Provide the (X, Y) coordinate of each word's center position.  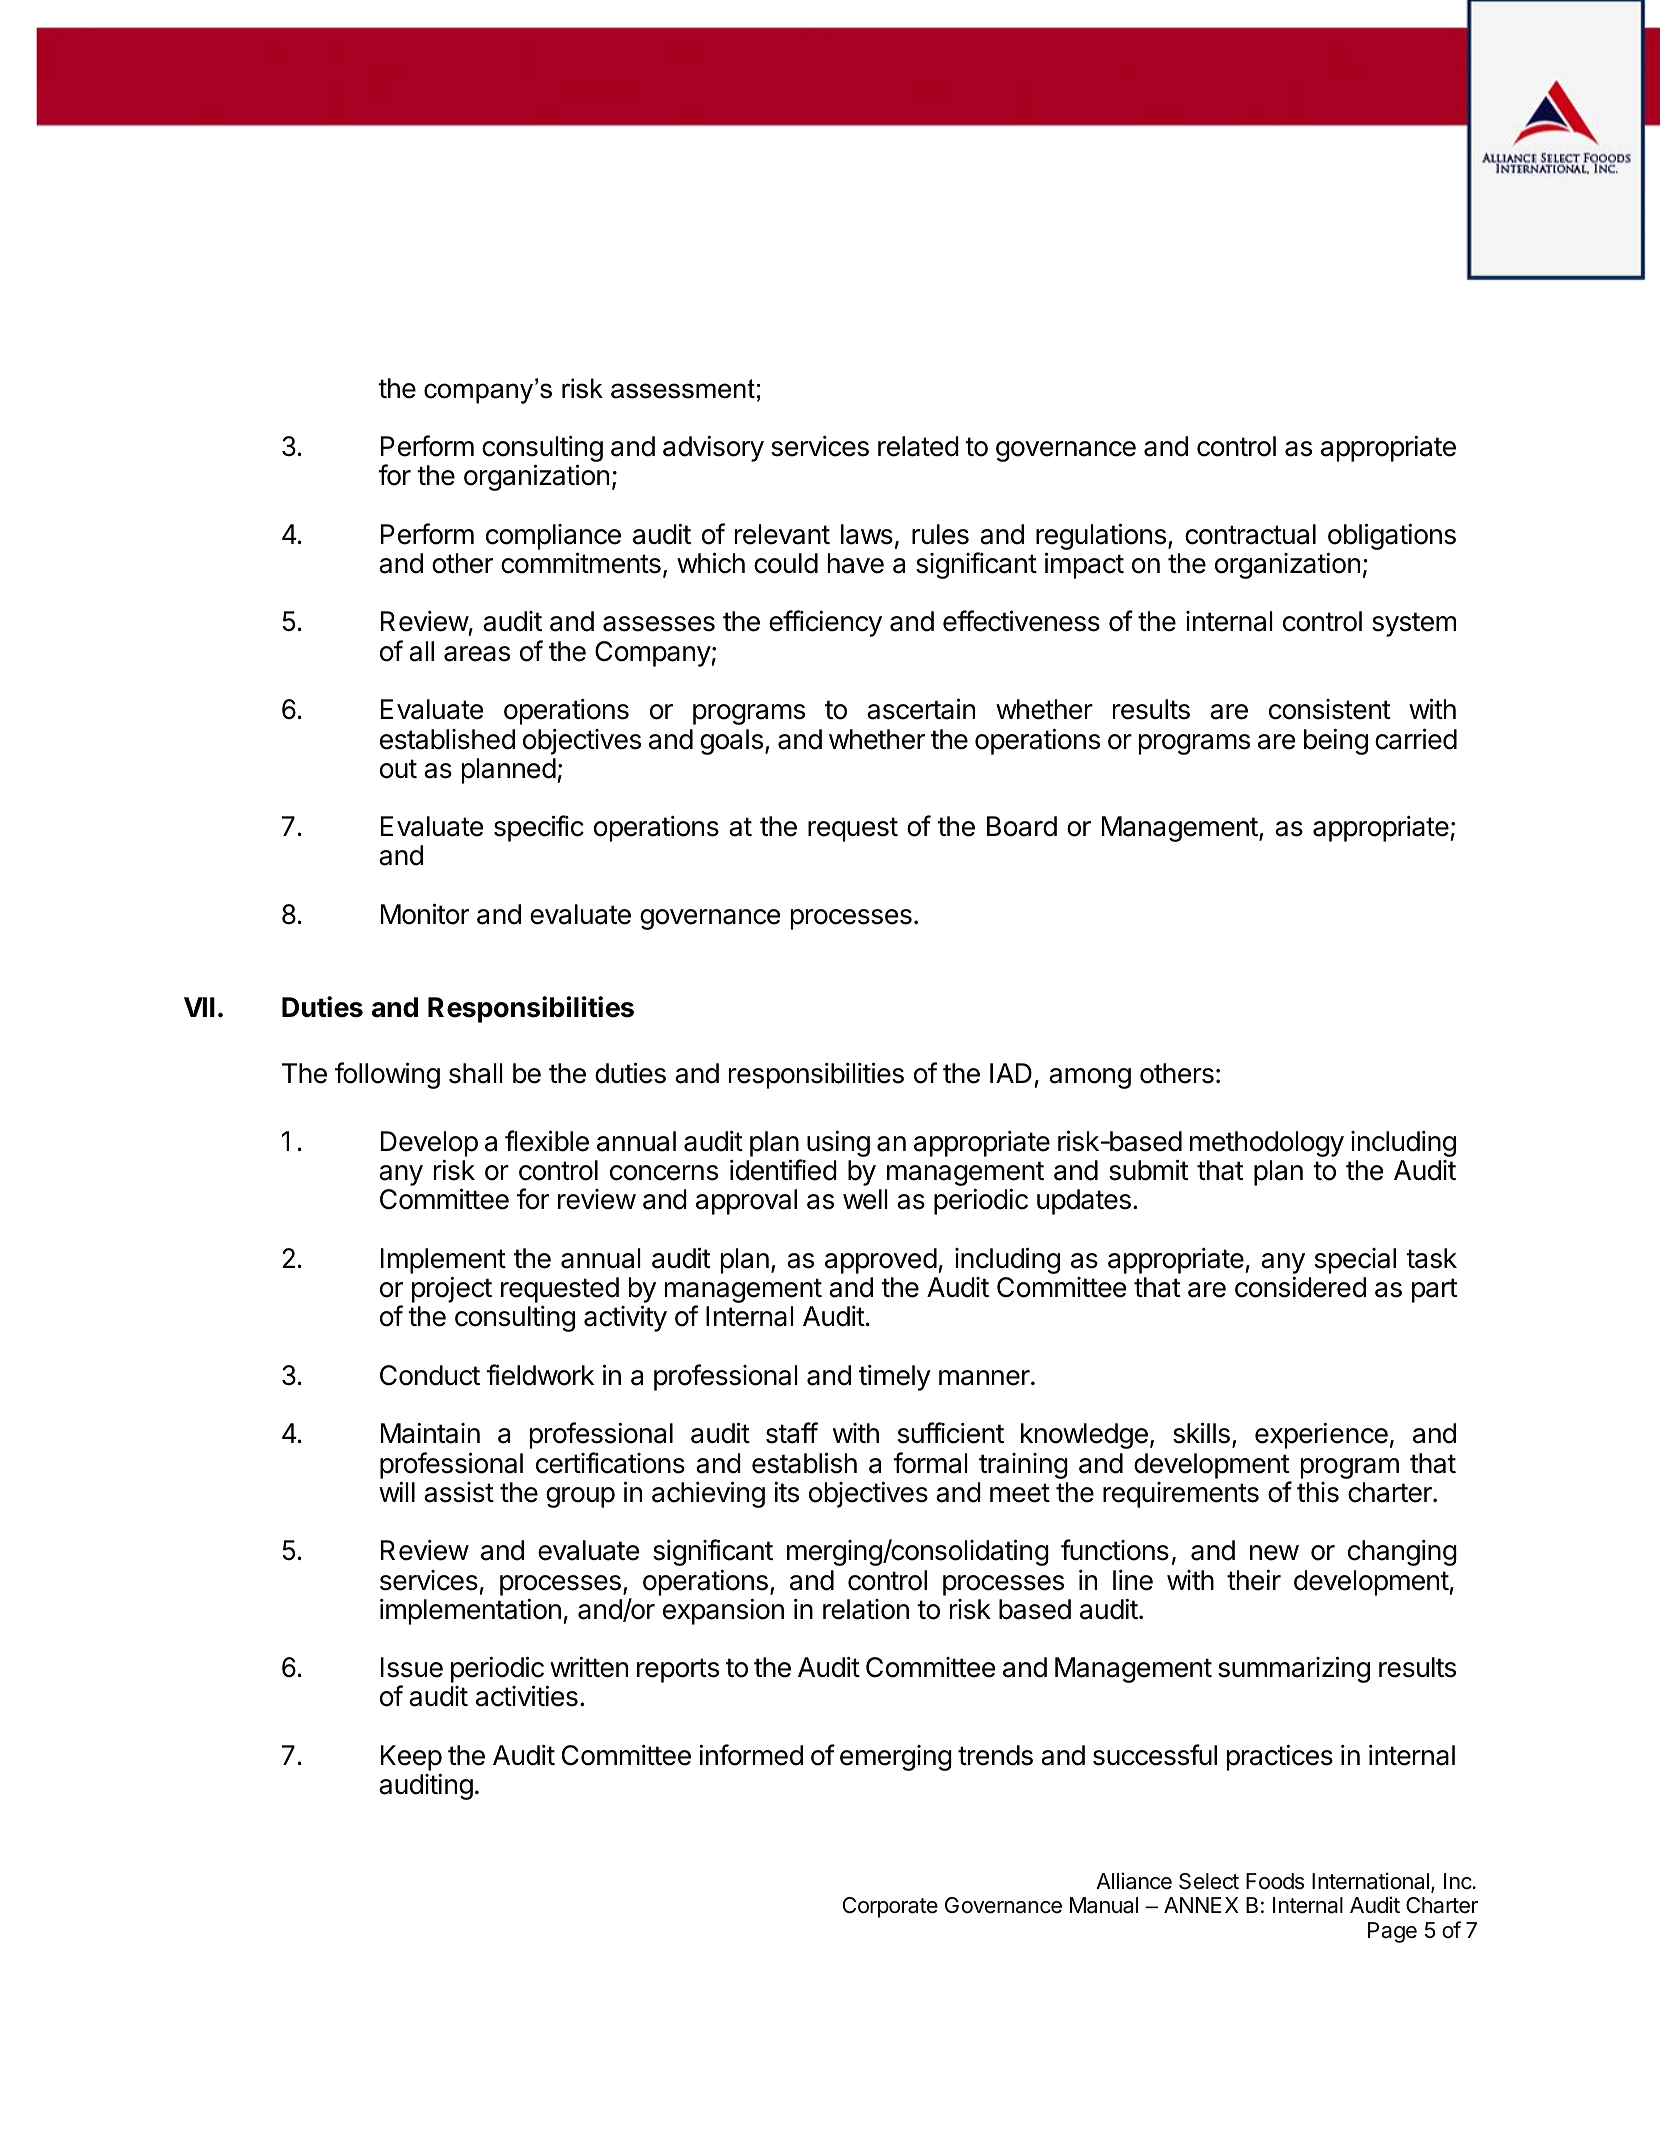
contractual (1250, 534)
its (786, 1492)
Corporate (890, 1907)
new (1274, 1553)
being (1336, 741)
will (397, 1491)
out (398, 769)
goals (731, 742)
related (918, 446)
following (387, 1075)
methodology (1267, 1144)
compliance (553, 537)
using (838, 1143)
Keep (411, 1759)
